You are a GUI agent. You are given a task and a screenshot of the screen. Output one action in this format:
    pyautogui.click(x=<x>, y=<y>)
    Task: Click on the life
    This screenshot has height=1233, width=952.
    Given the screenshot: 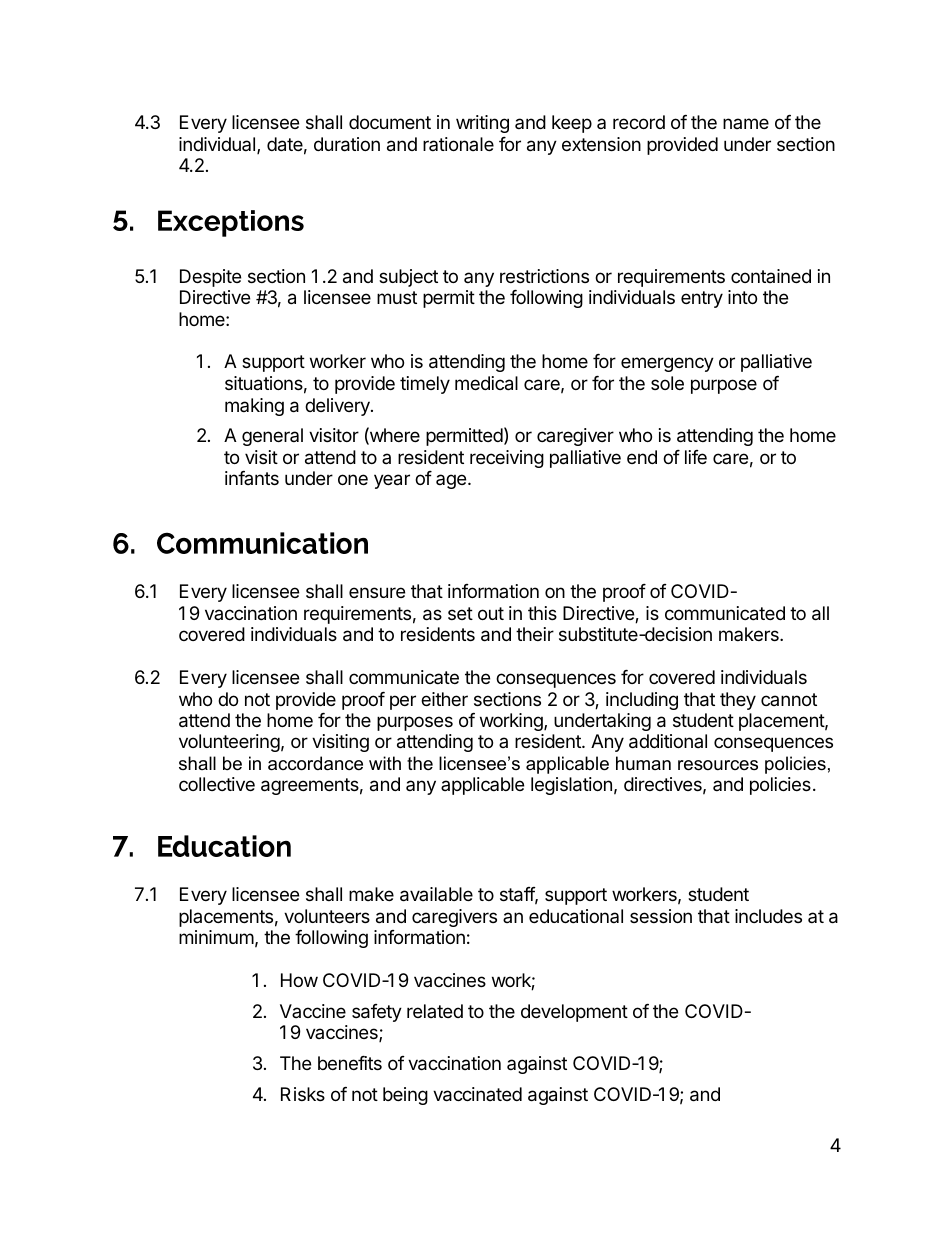 What is the action you would take?
    pyautogui.click(x=696, y=457)
